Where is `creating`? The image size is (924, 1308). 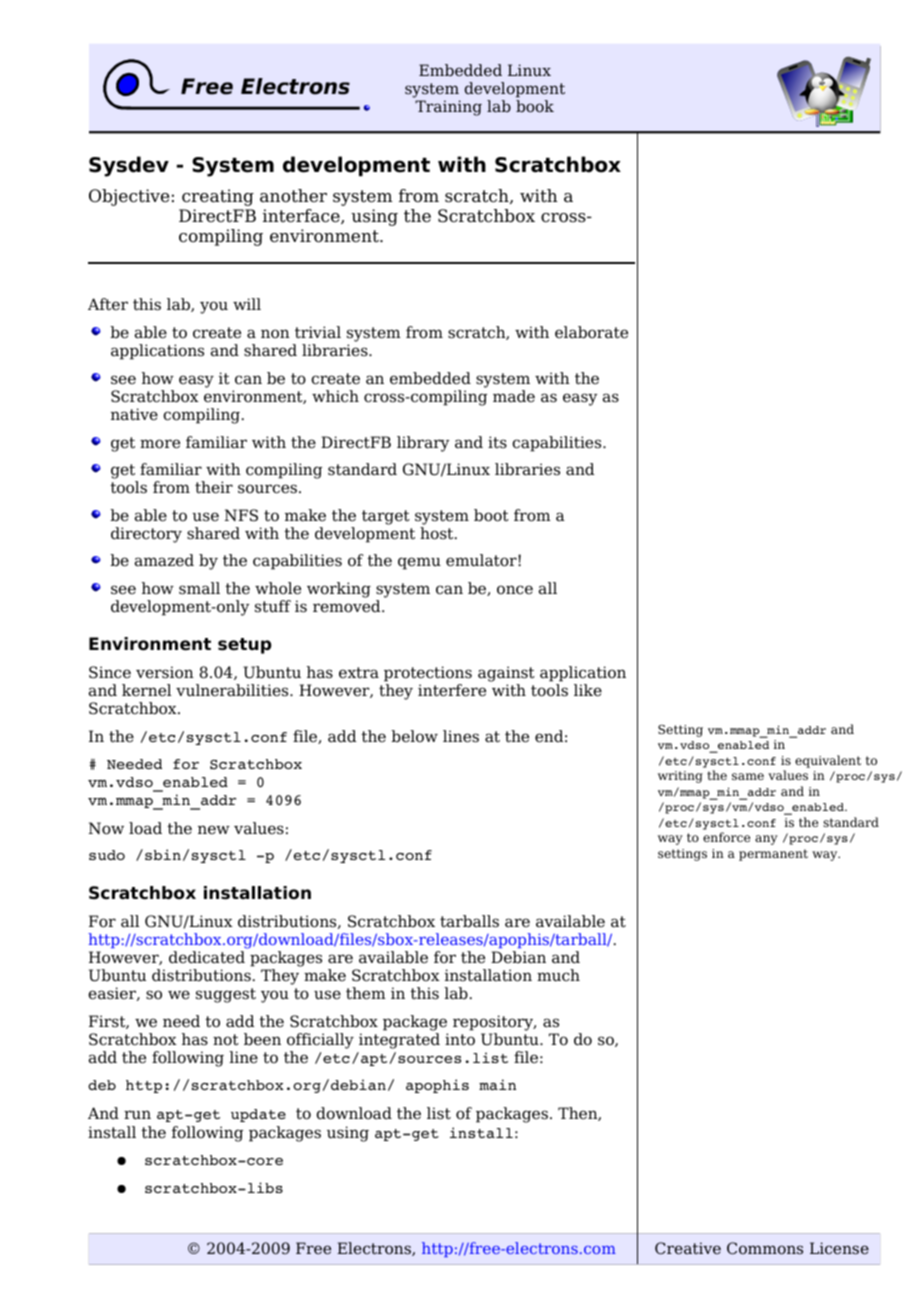 creating is located at coordinates (218, 197).
